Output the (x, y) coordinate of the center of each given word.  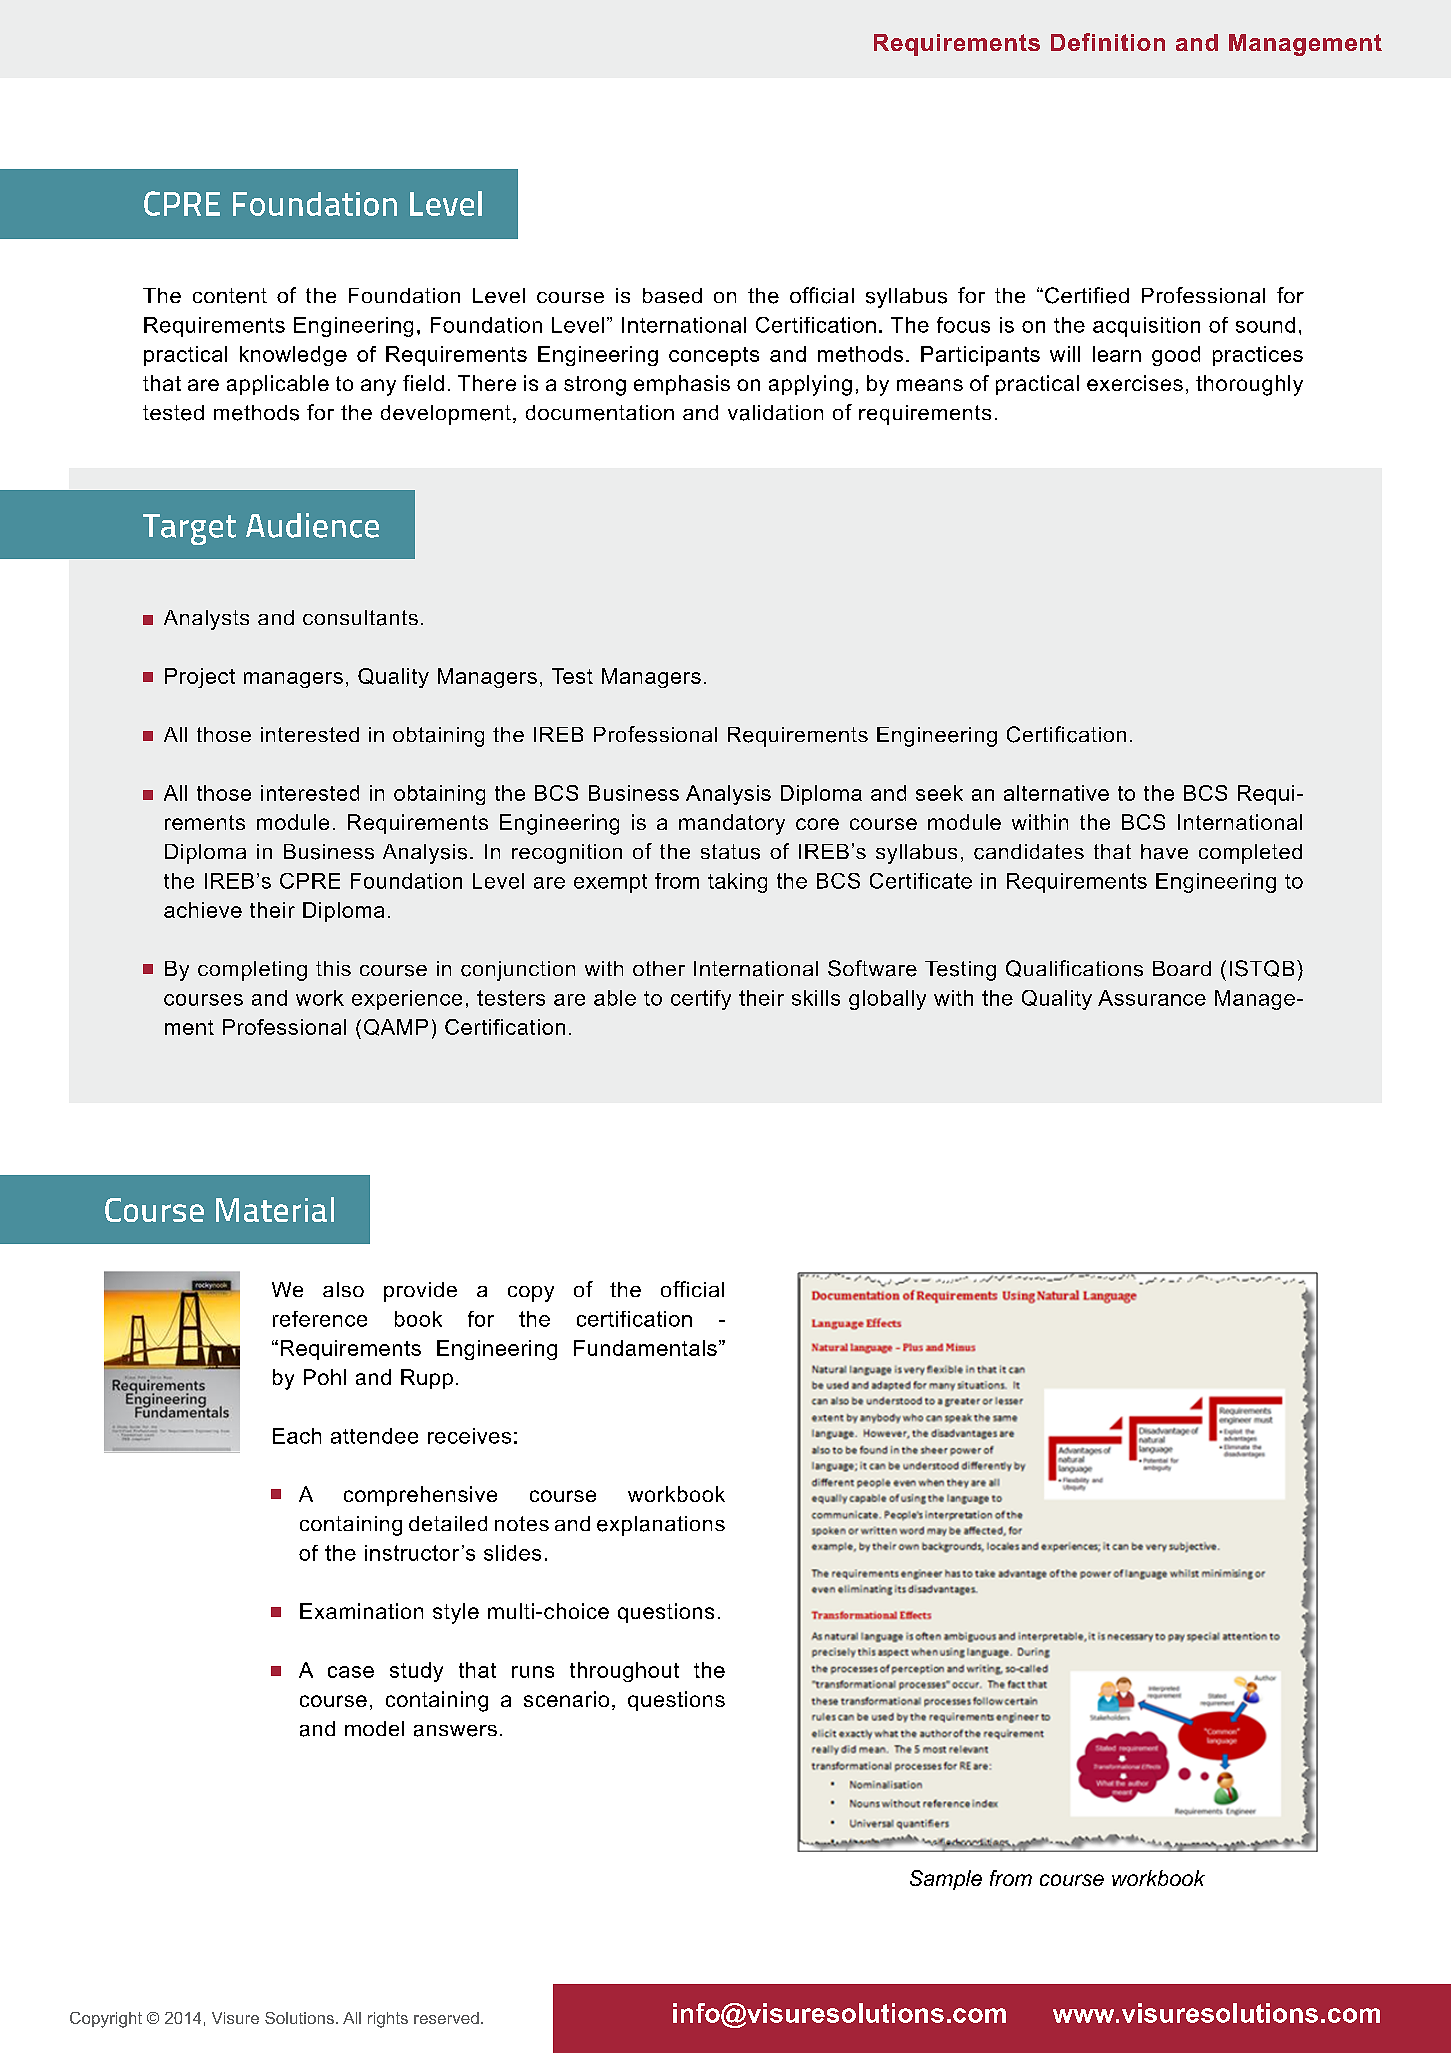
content (230, 296)
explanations (661, 1526)
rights (388, 2020)
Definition (1108, 42)
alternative (1056, 793)
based (672, 296)
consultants (360, 618)
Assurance (1152, 998)
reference (320, 1319)
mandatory (732, 824)
